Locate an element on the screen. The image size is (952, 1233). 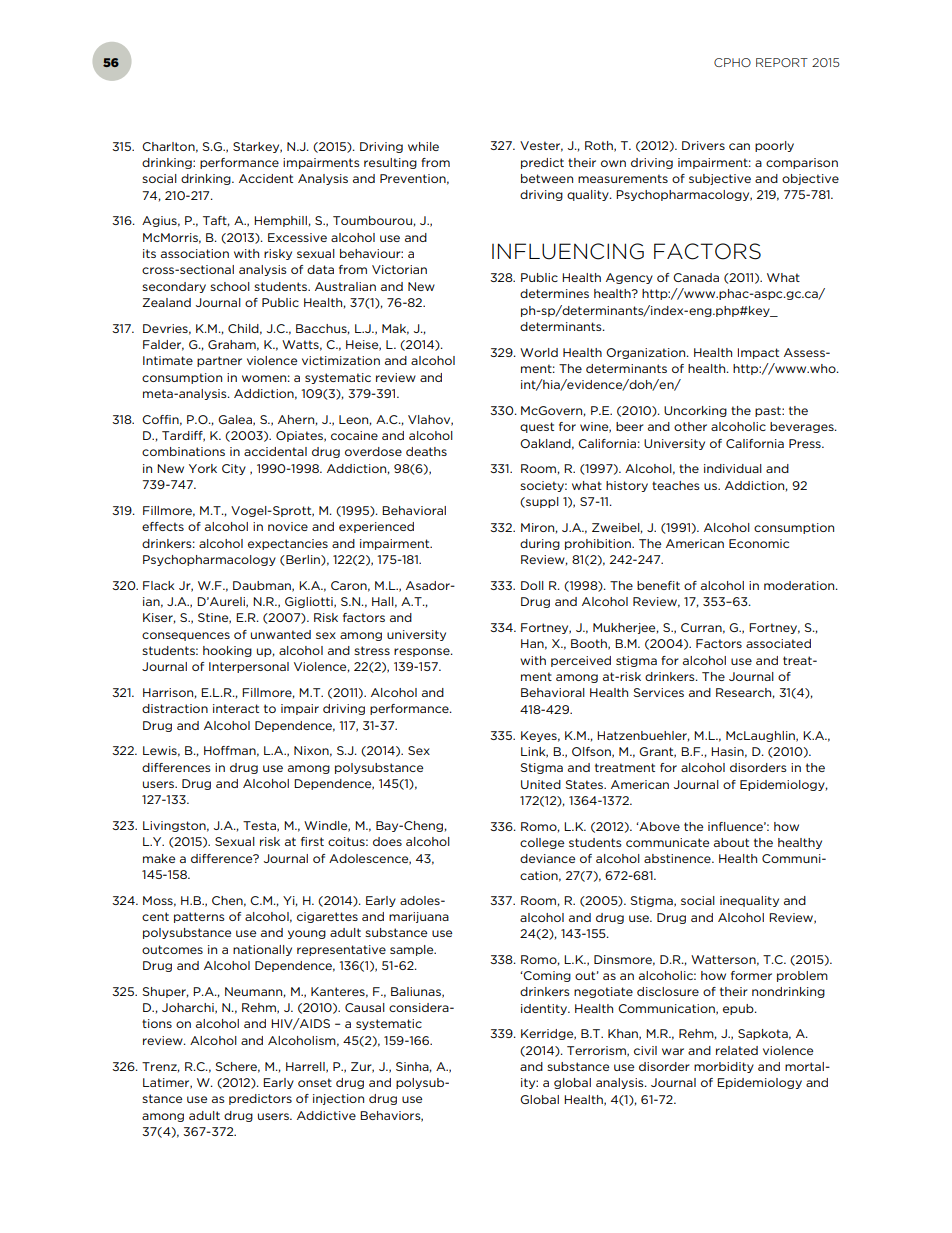
Economic is located at coordinates (759, 543).
